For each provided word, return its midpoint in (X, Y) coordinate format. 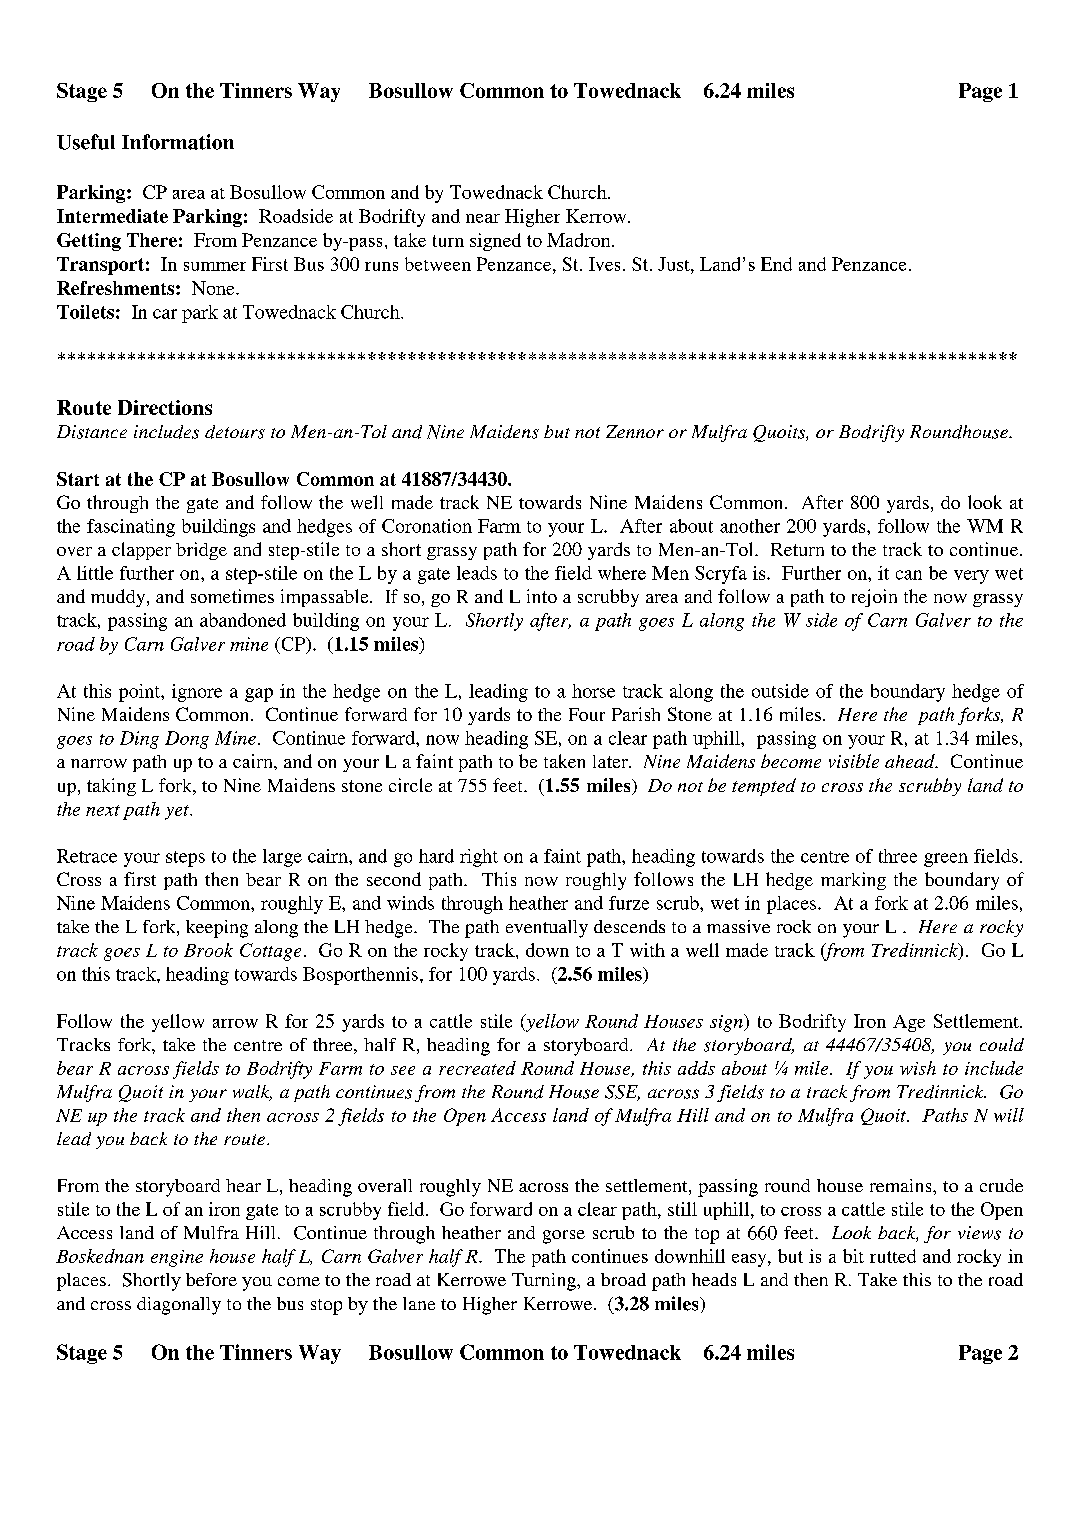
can (909, 575)
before (211, 1279)
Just (675, 264)
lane (419, 1303)
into (542, 596)
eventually (547, 929)
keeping (217, 929)
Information (178, 142)
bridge (201, 551)
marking (853, 881)
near (483, 218)
